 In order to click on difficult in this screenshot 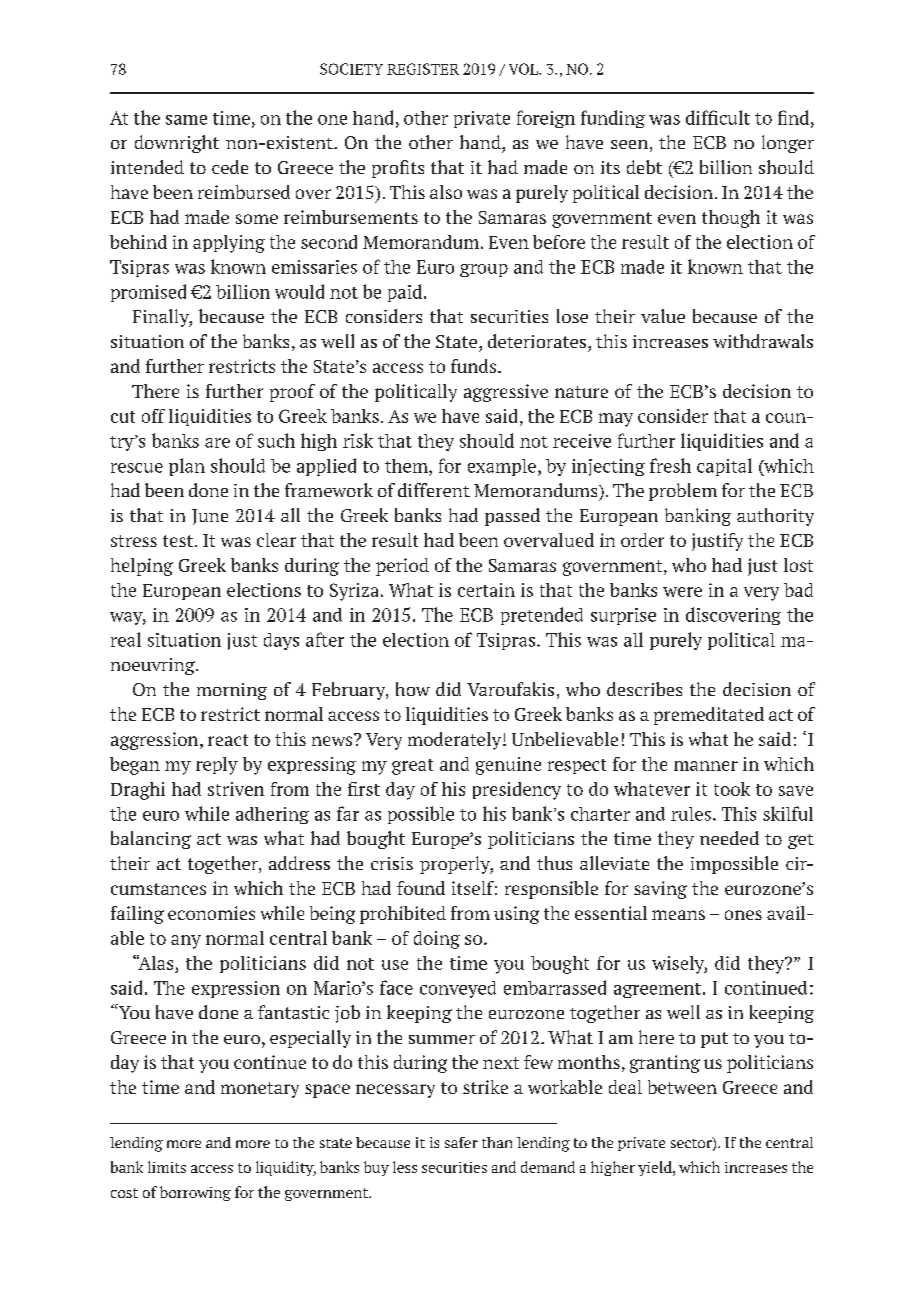, I will do `click(718, 117)`.
